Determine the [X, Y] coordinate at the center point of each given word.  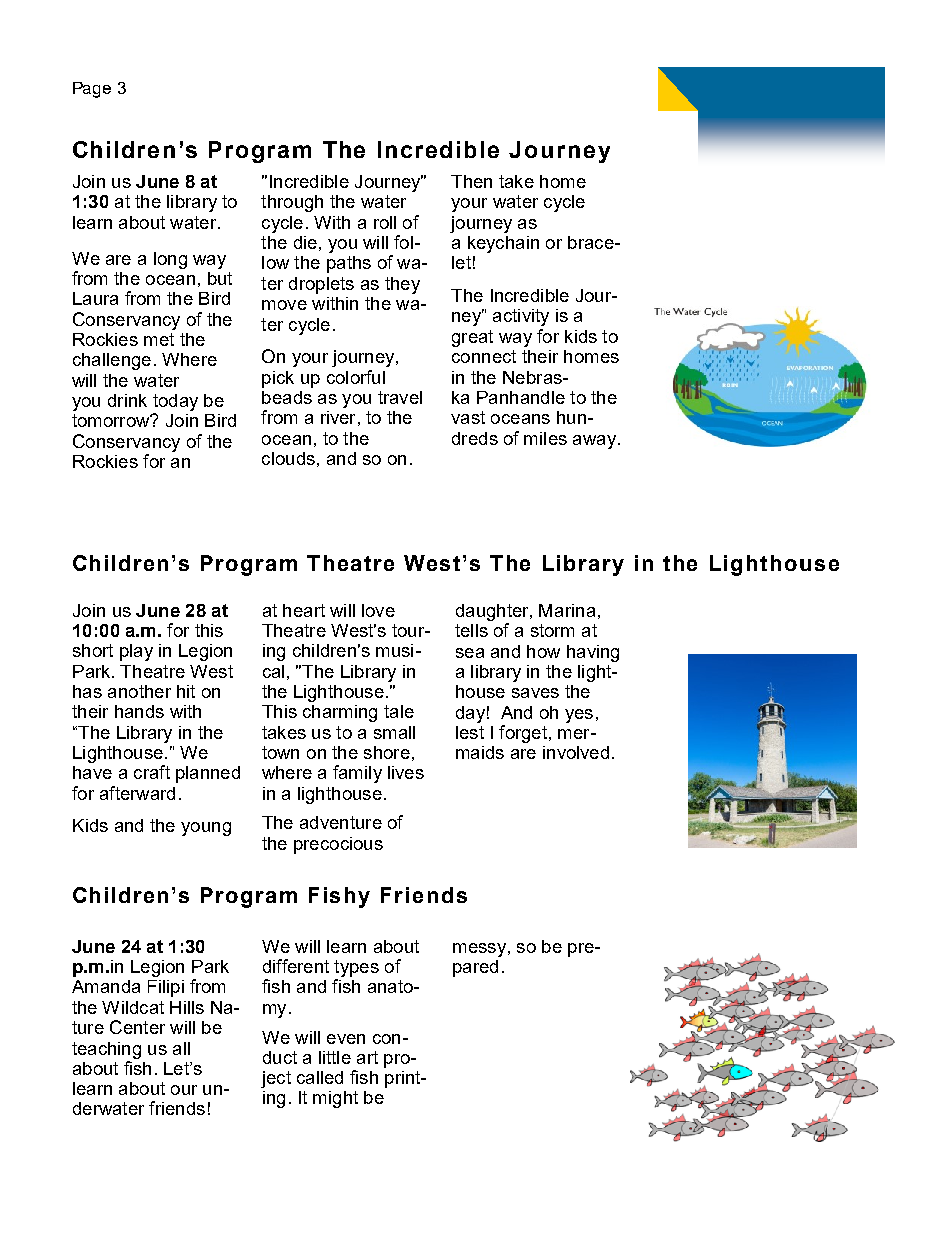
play [136, 652]
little [335, 1057]
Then [471, 181]
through [292, 203]
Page [92, 90]
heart [304, 610]
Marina [567, 610]
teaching [106, 1050]
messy [479, 950]
